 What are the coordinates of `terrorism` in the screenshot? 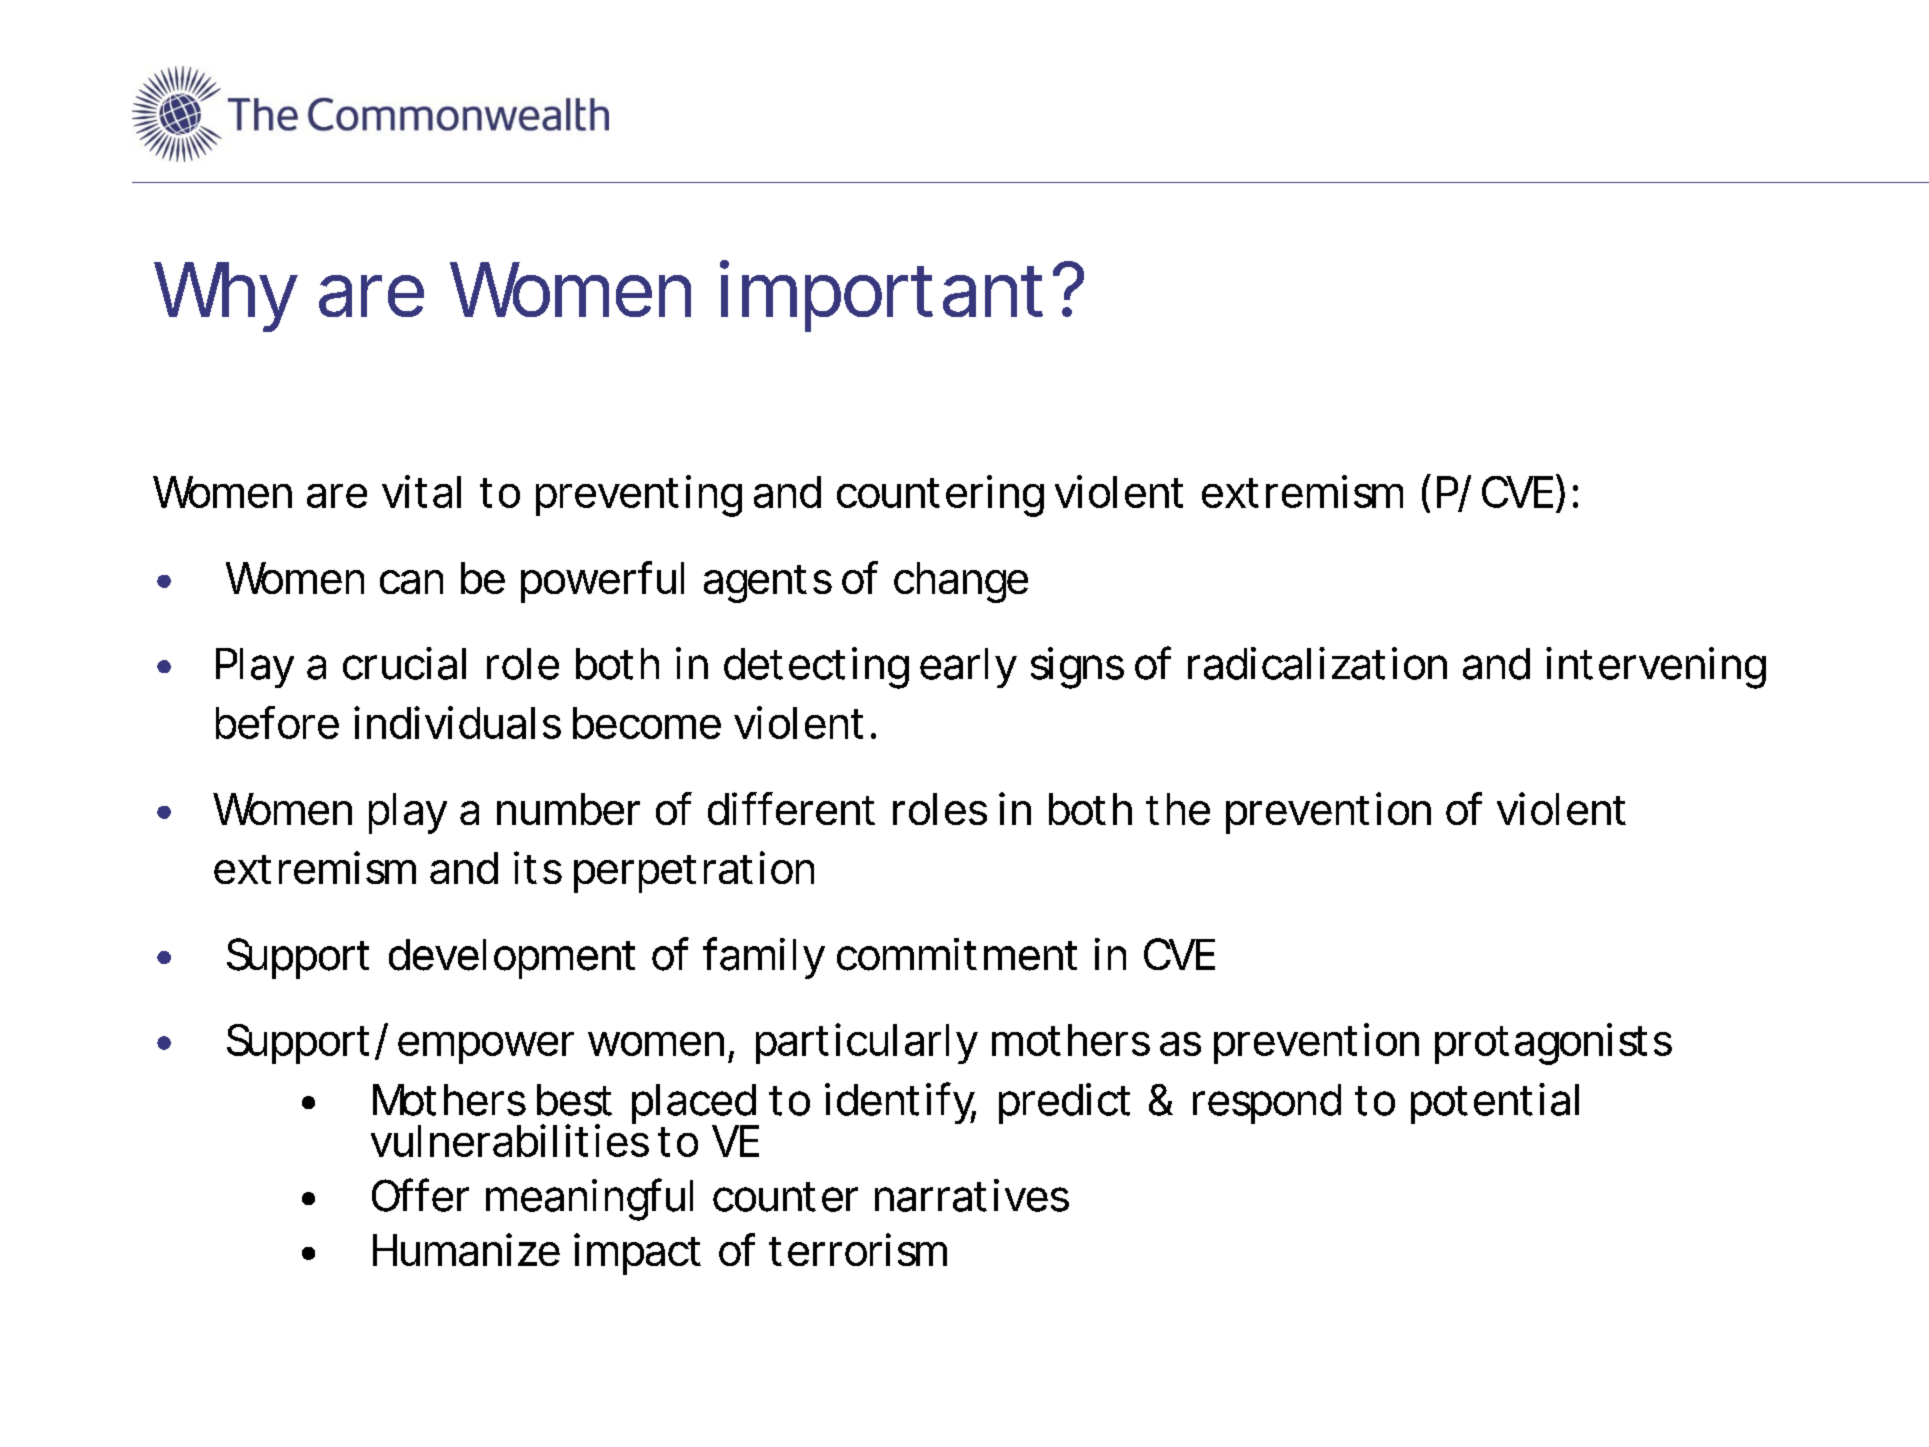 It's located at (856, 1249).
